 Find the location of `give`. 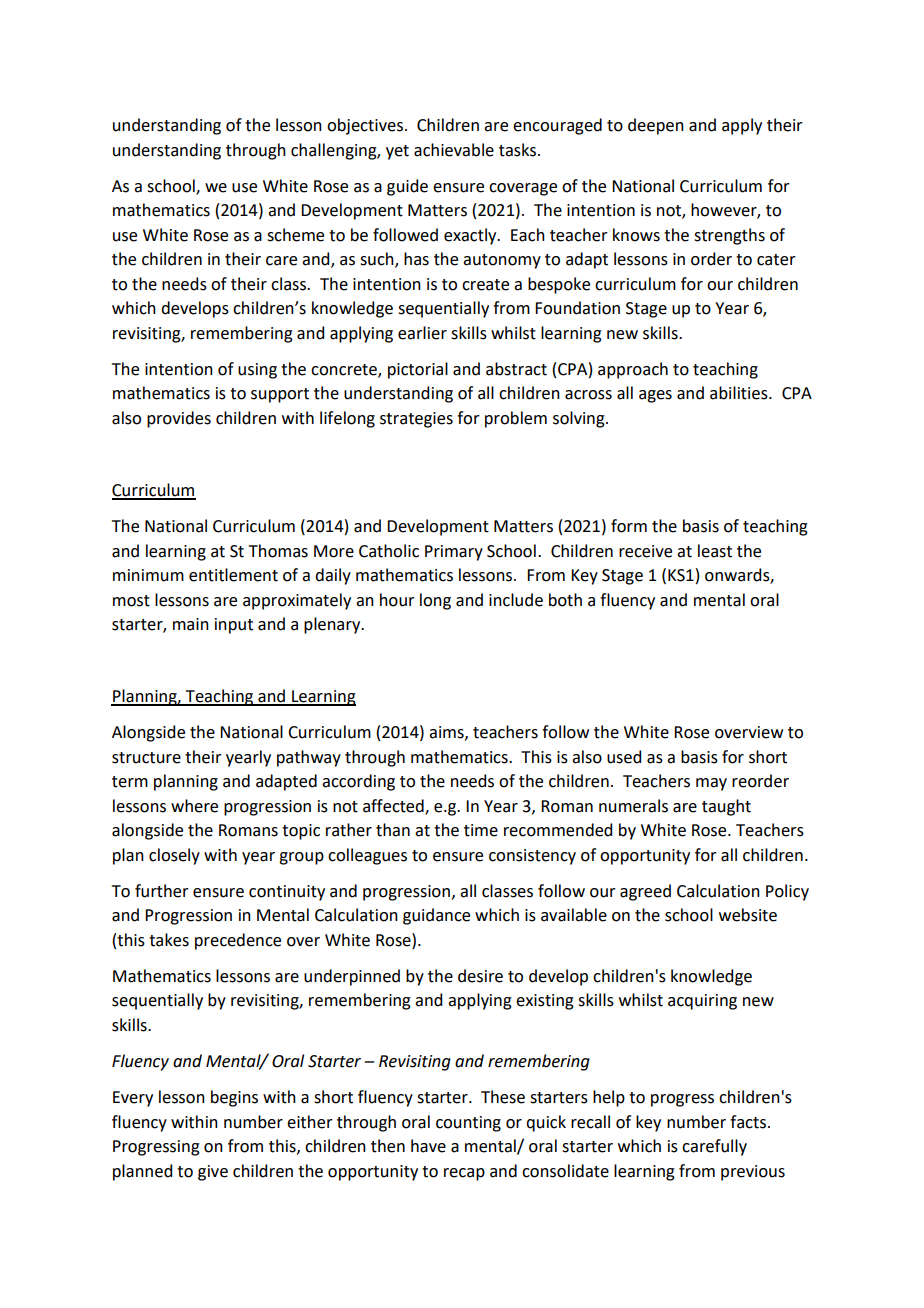

give is located at coordinates (213, 1173).
